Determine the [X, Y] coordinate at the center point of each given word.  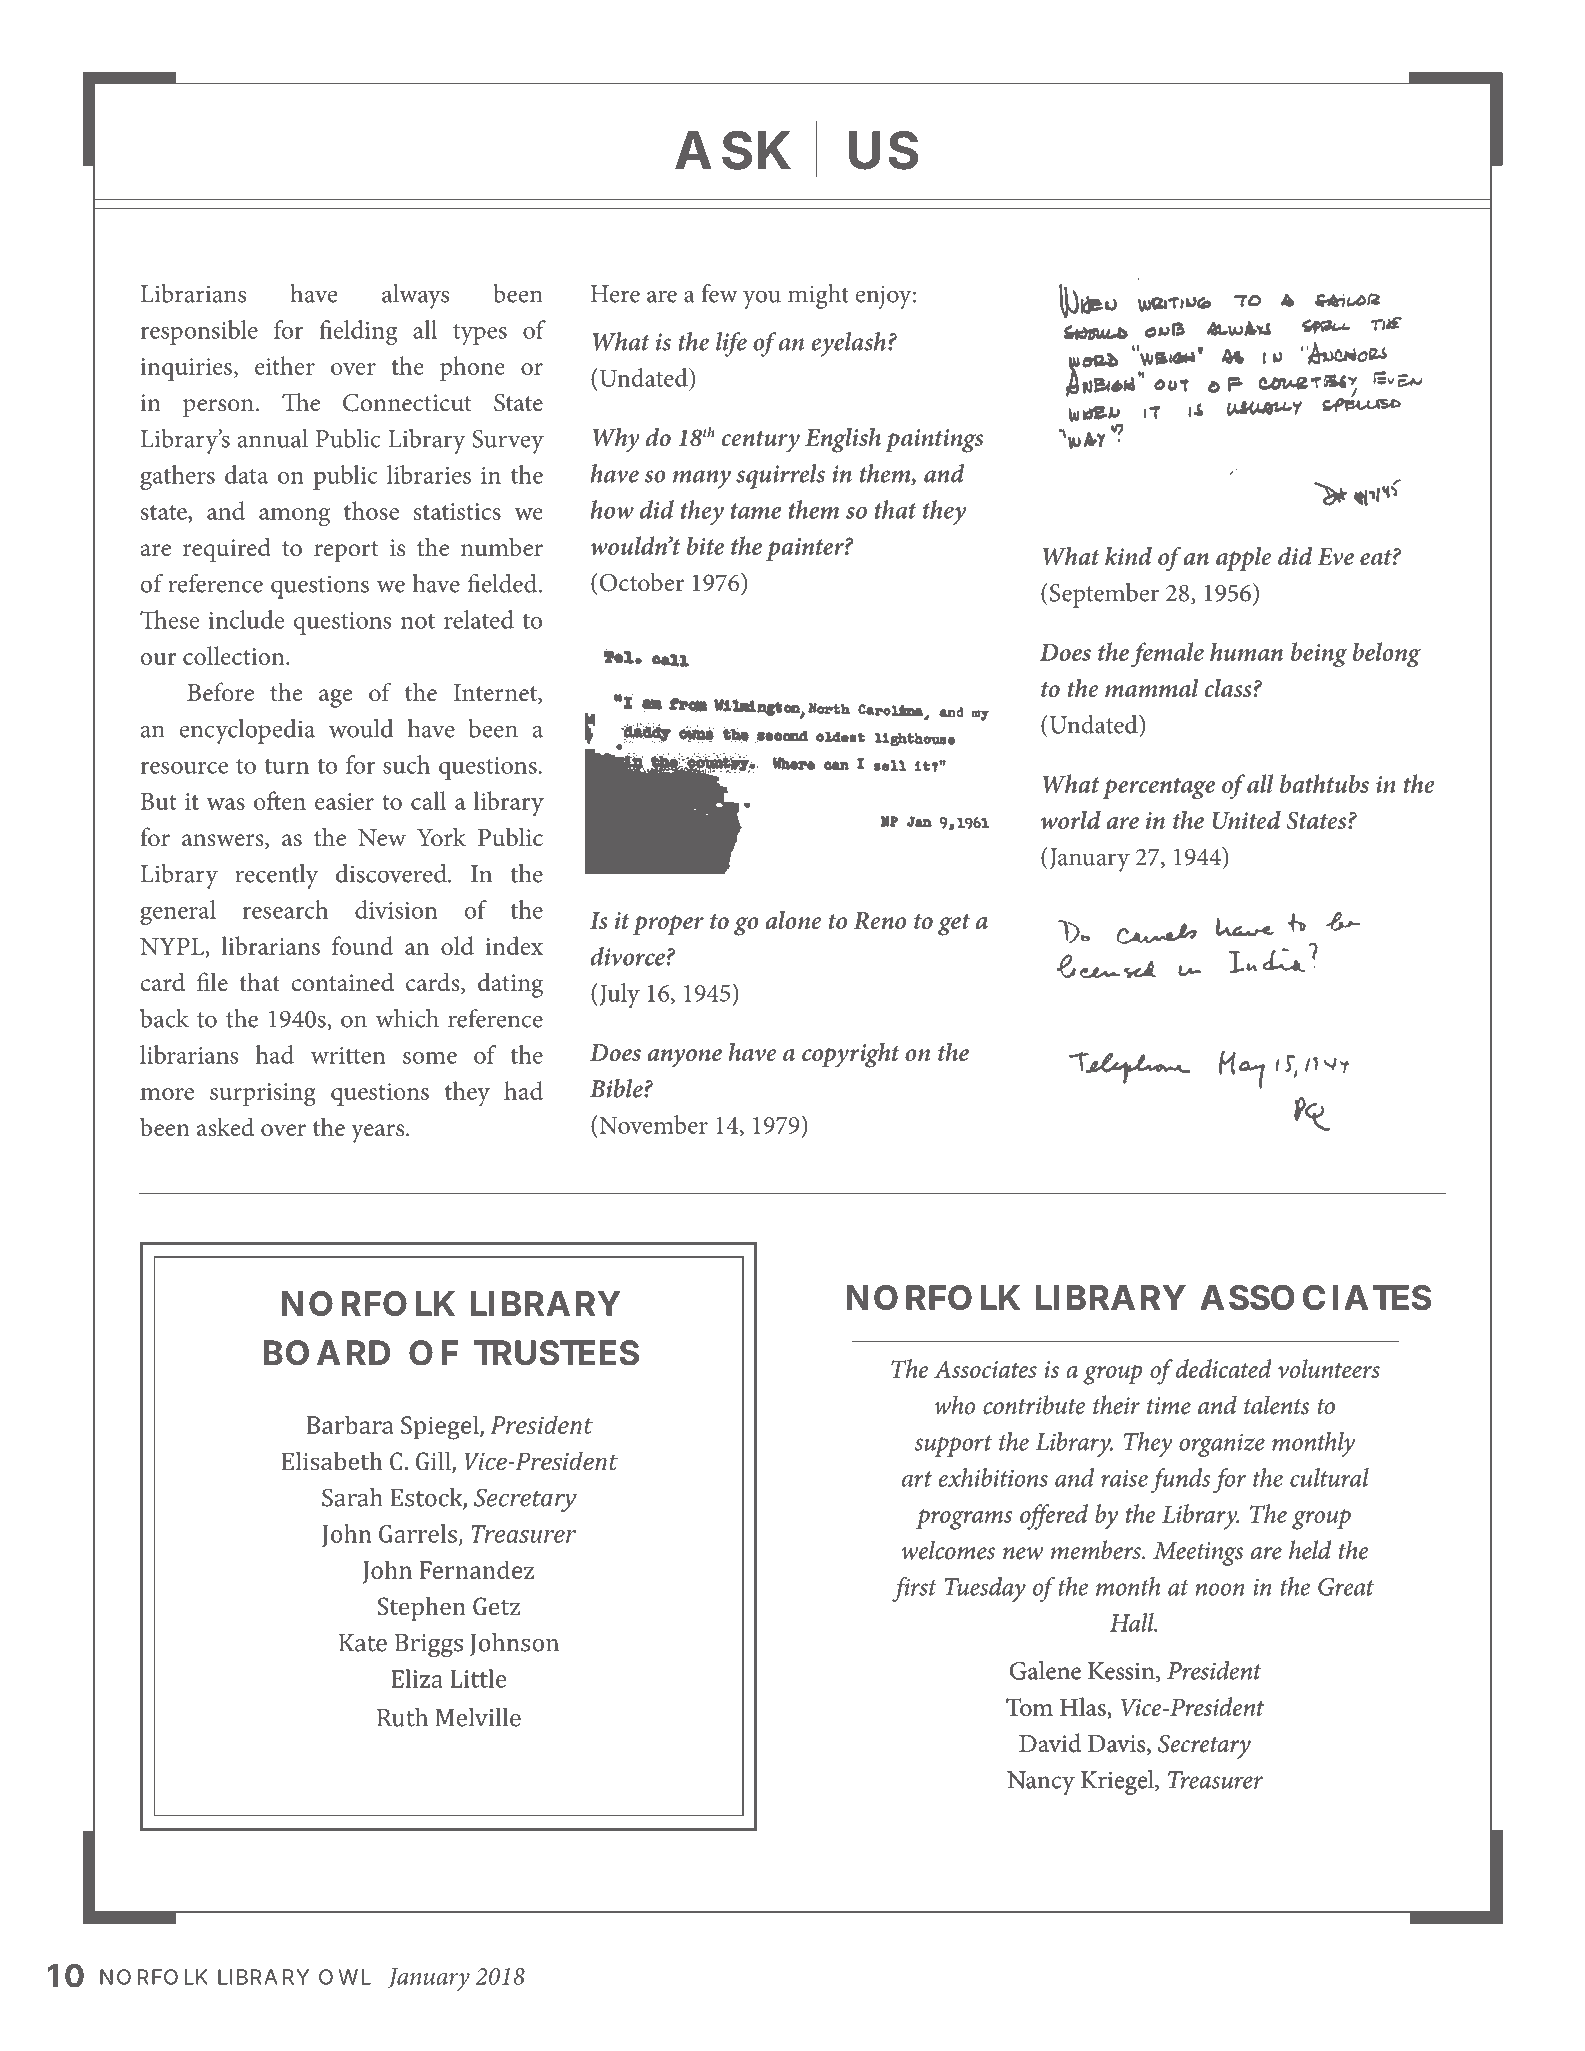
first [914, 1589]
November [652, 1124]
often [280, 800]
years [377, 1133]
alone [793, 920]
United [1246, 820]
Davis [1118, 1745]
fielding [358, 332]
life [731, 344]
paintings [934, 441]
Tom [1029, 1707]
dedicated [1223, 1368]
